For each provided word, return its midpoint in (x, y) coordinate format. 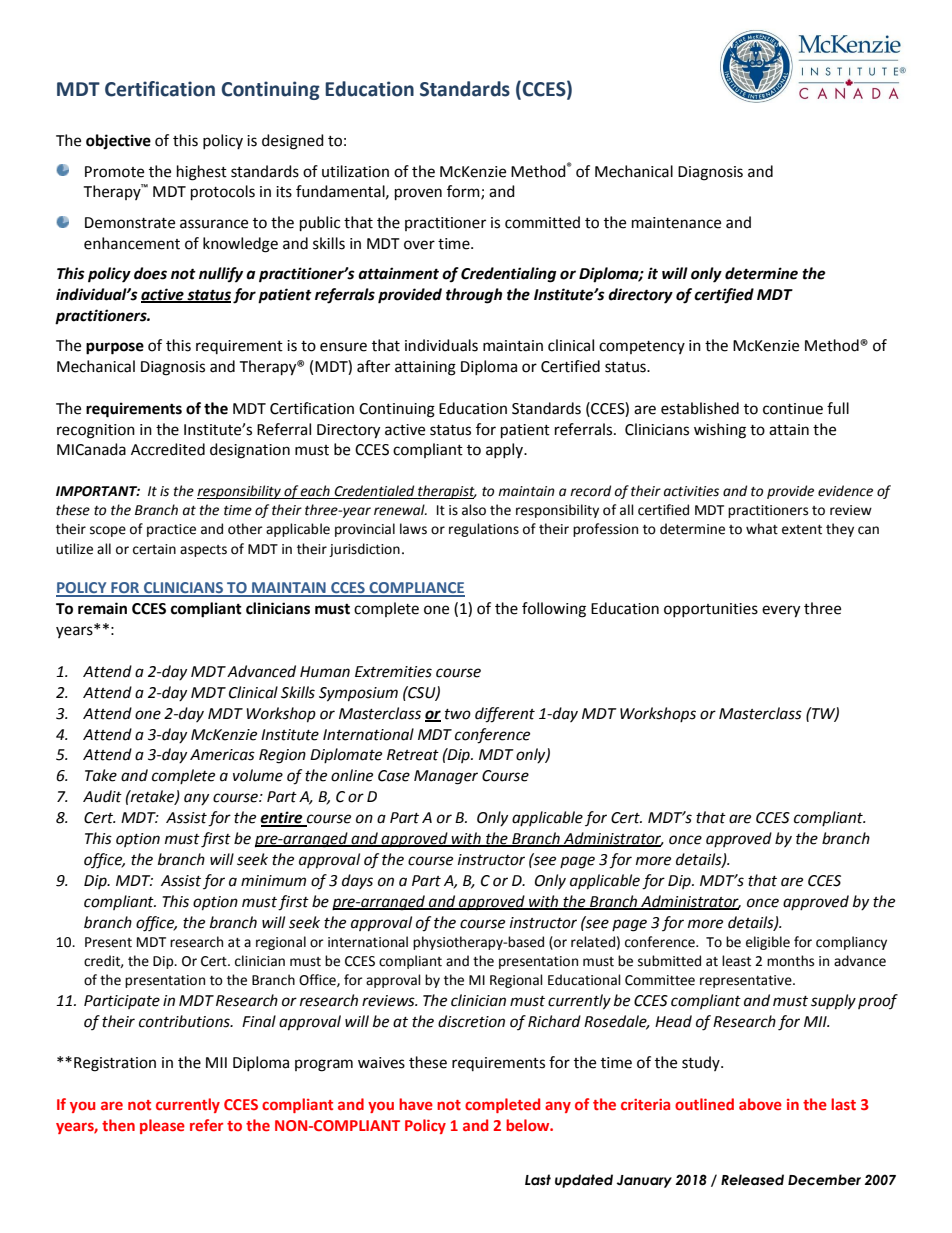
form (464, 192)
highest (202, 173)
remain (102, 608)
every (781, 611)
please (162, 1126)
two (458, 714)
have (416, 1104)
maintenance (676, 223)
